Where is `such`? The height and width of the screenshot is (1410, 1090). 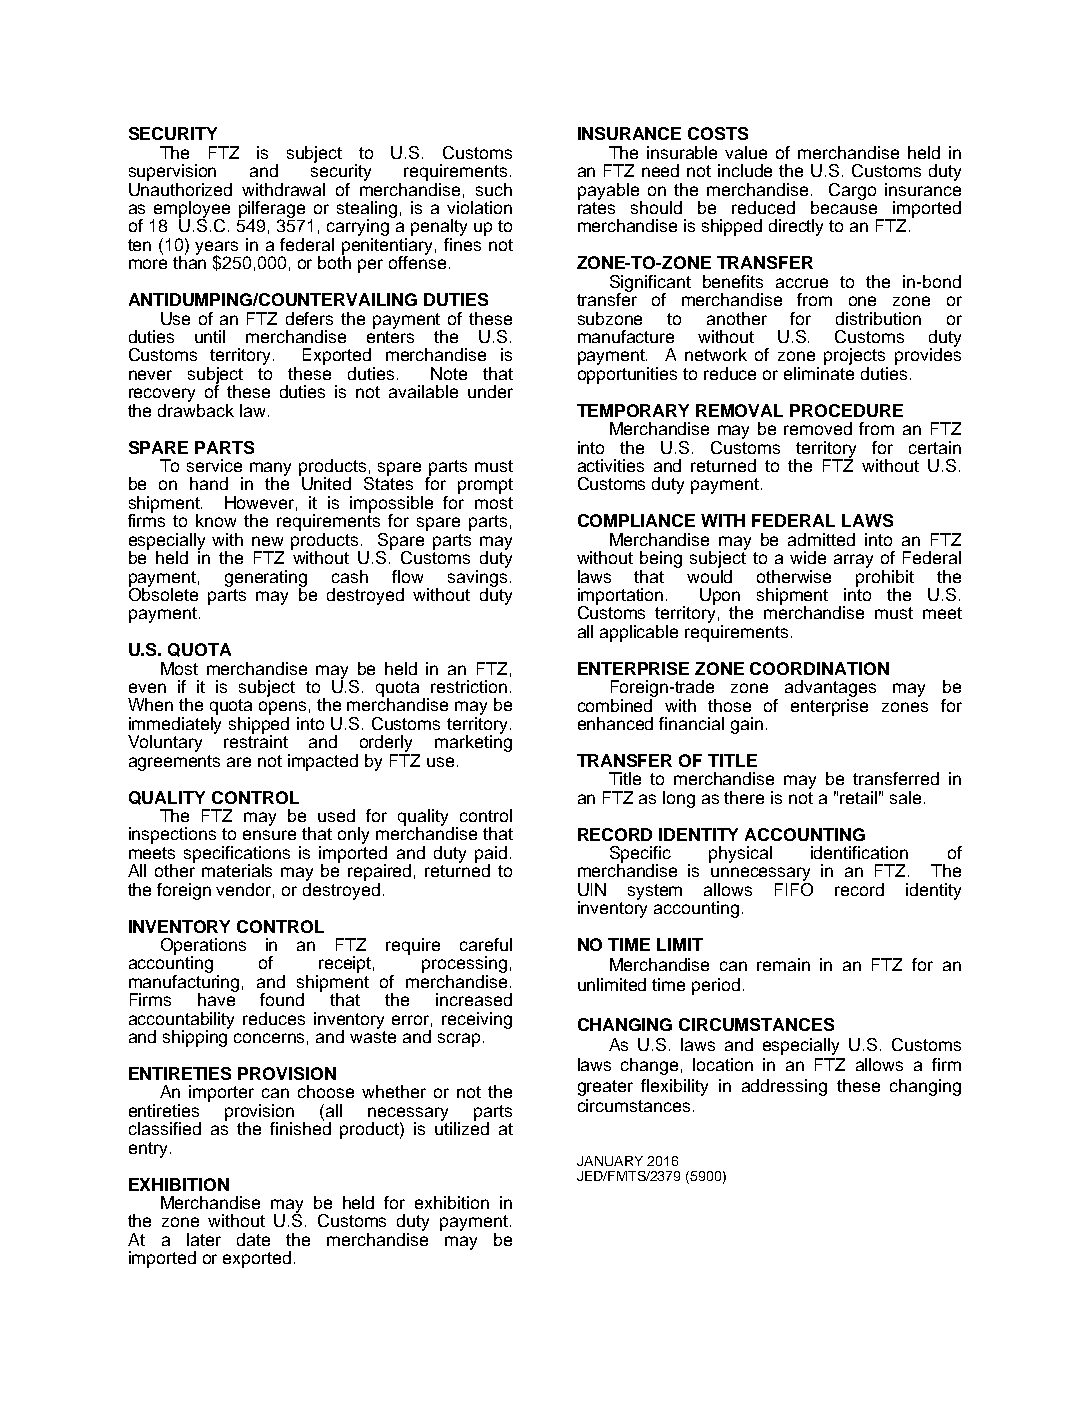 such is located at coordinates (494, 189).
